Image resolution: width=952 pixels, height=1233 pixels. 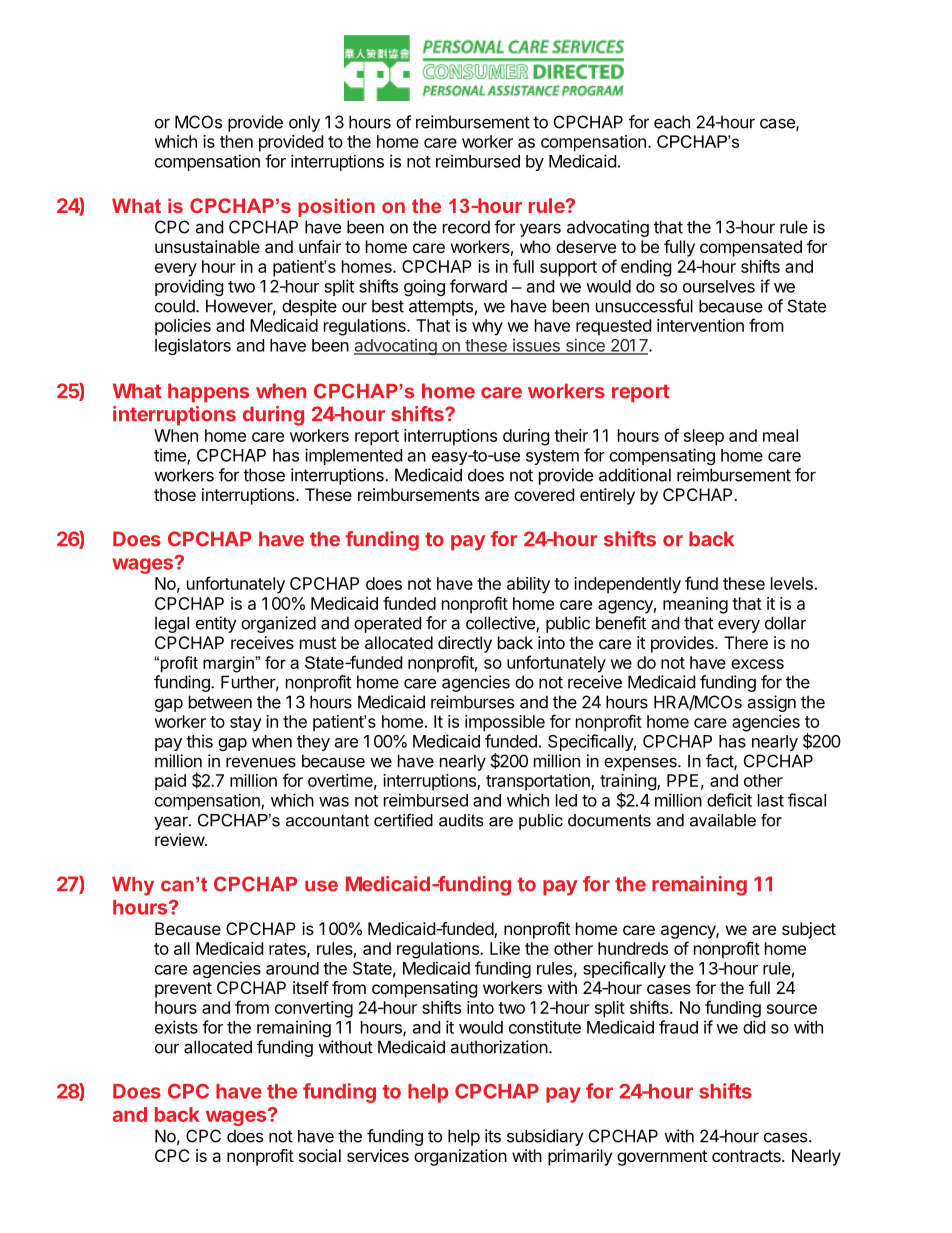 What do you see at coordinates (746, 642) in the screenshot?
I see `There` at bounding box center [746, 642].
